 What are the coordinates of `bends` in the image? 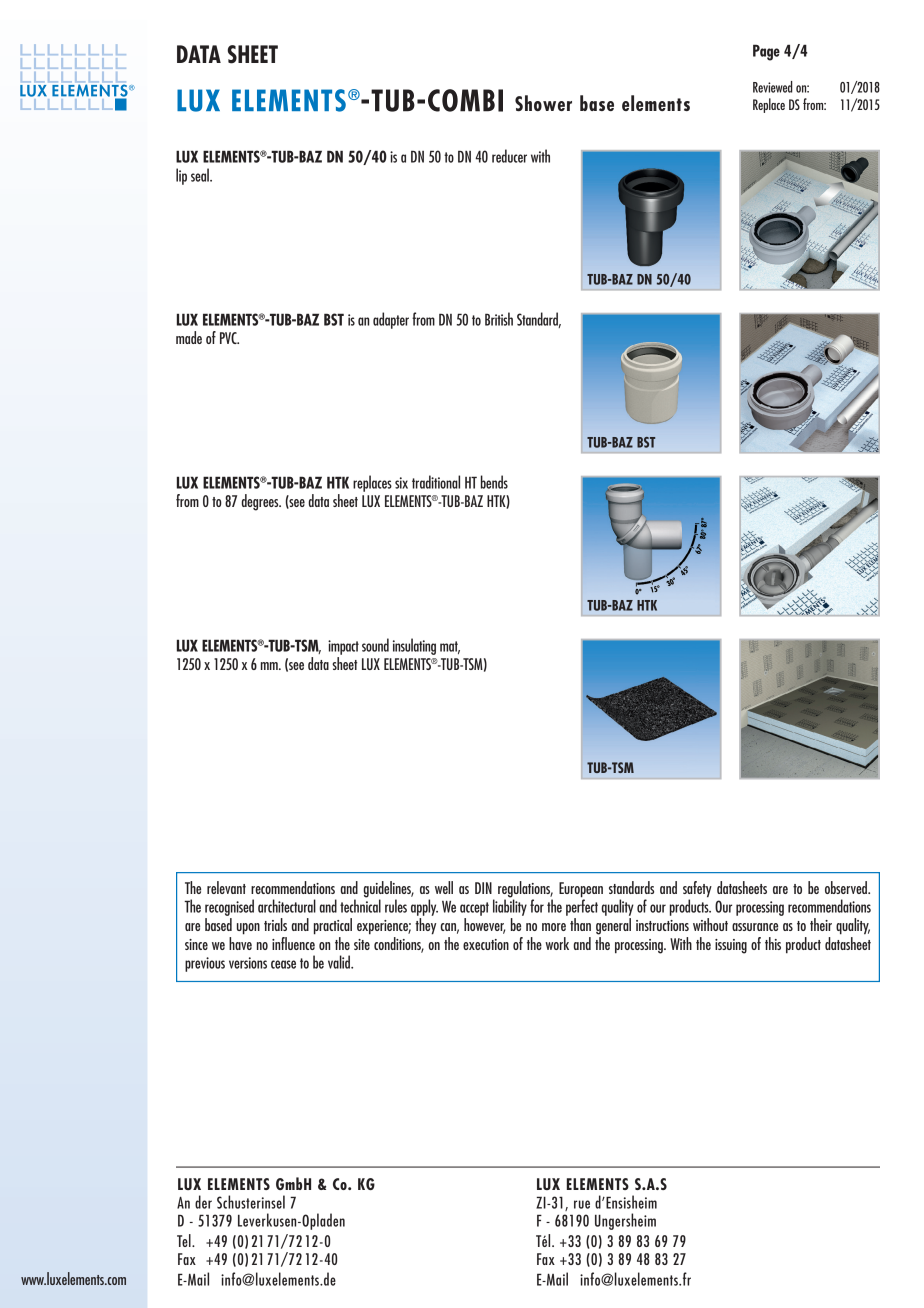 It's located at (494, 482).
